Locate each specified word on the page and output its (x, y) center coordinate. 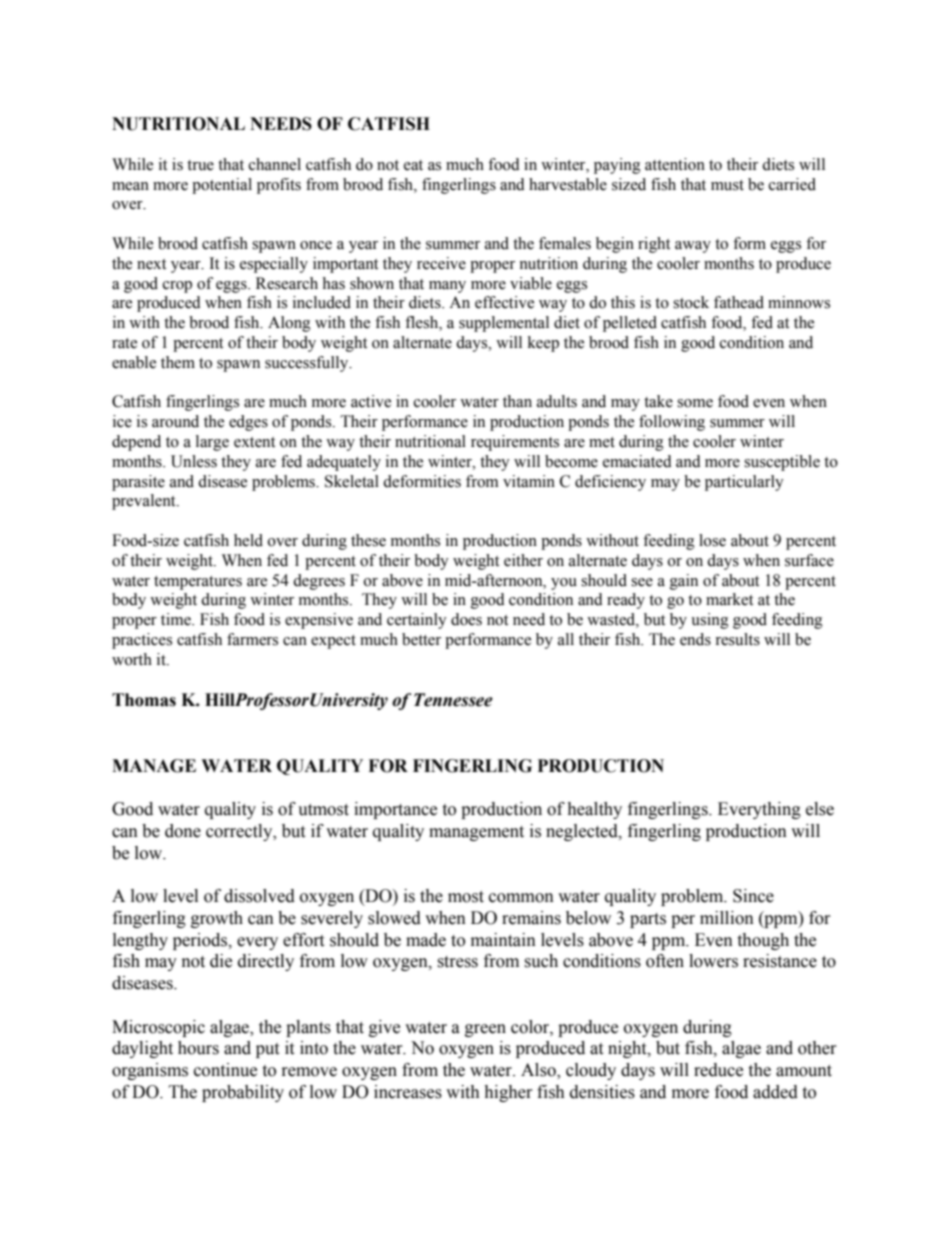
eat (413, 165)
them (178, 362)
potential (222, 186)
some (695, 403)
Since (753, 896)
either (523, 560)
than (517, 401)
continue (225, 1070)
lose (712, 540)
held (248, 540)
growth (217, 919)
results (737, 639)
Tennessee (453, 700)
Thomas (144, 700)
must (727, 185)
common (521, 898)
